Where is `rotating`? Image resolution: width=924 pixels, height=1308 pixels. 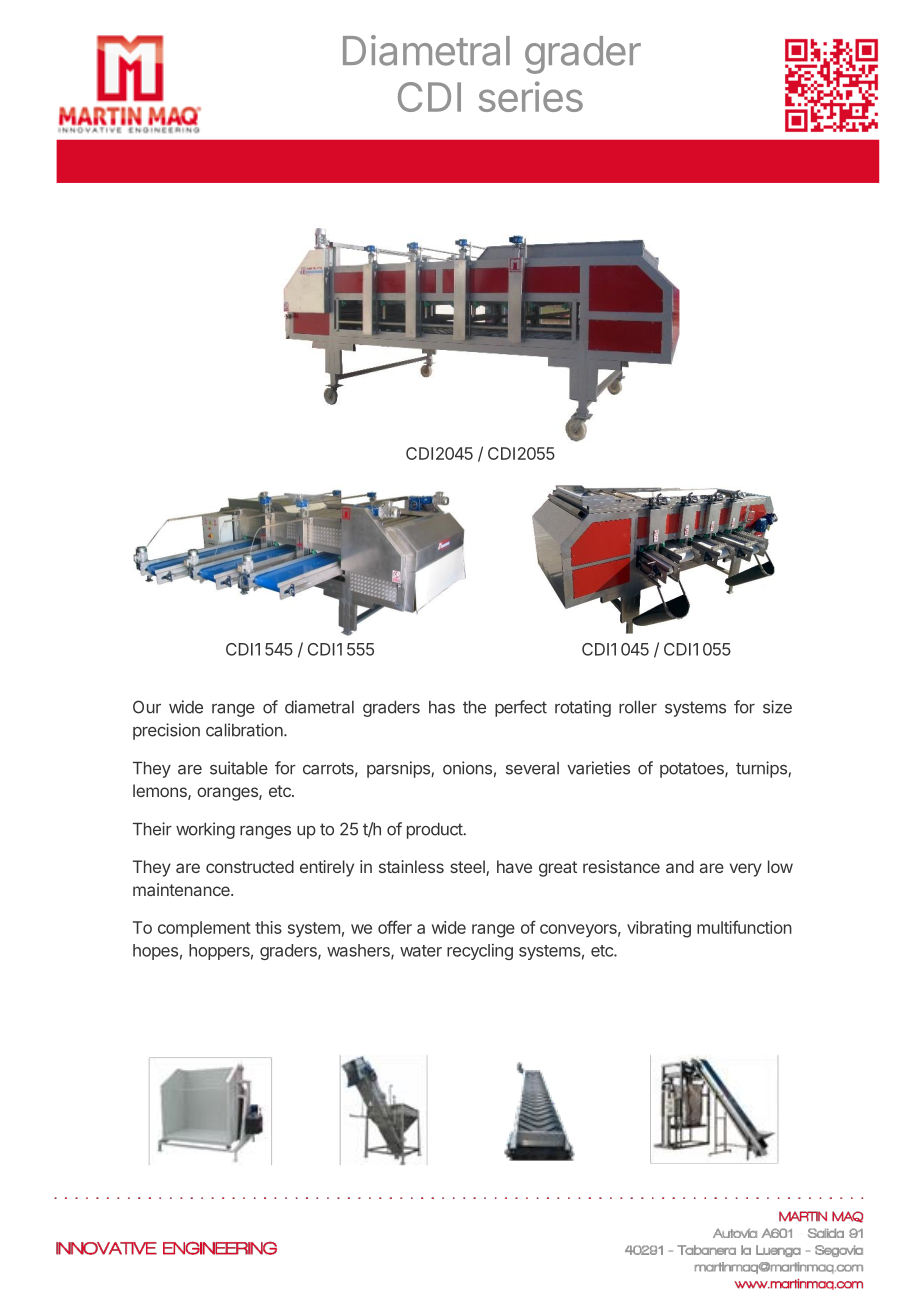
rotating is located at coordinates (583, 708).
